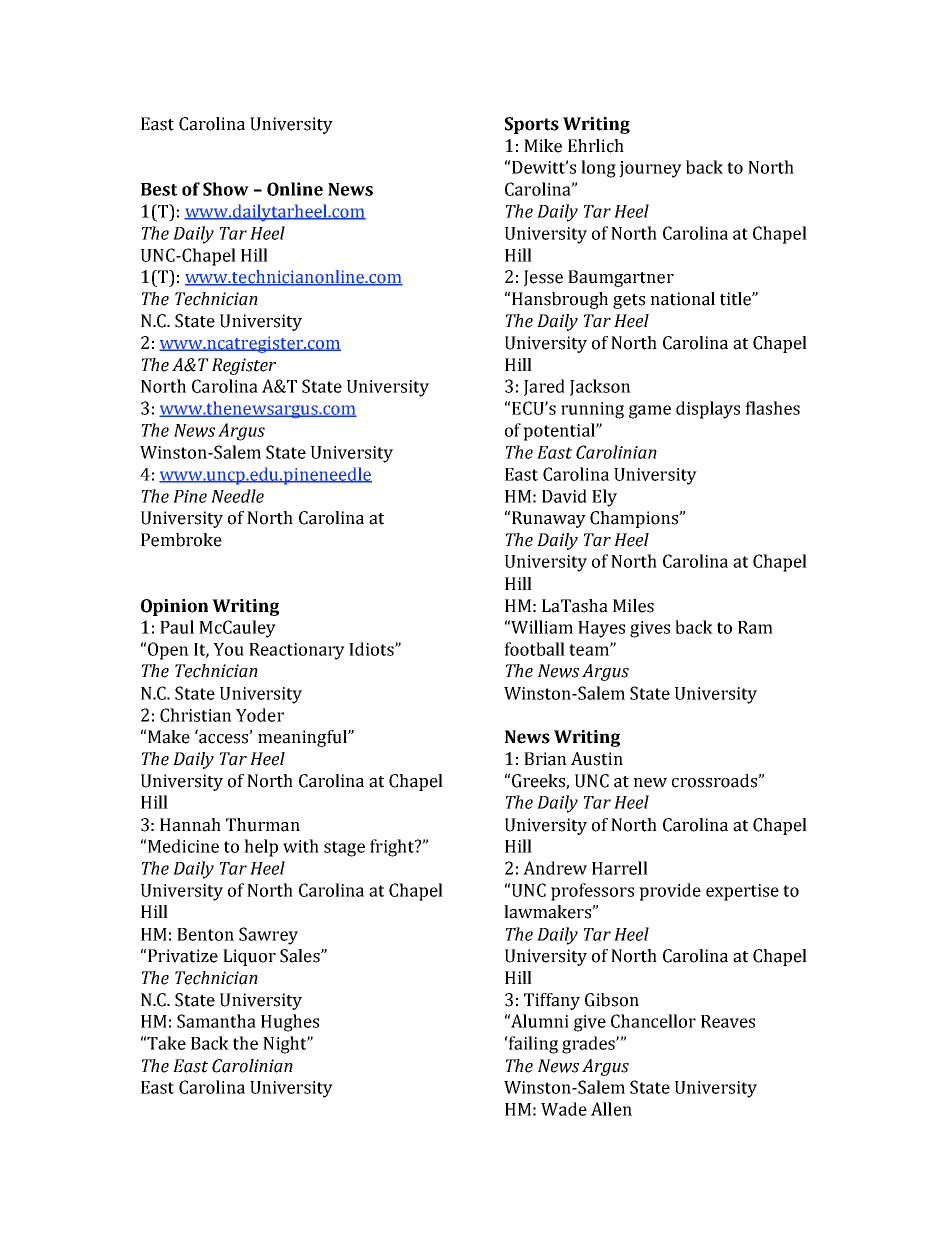 This screenshot has height=1233, width=952. What do you see at coordinates (755, 627) in the screenshot?
I see `Ram` at bounding box center [755, 627].
